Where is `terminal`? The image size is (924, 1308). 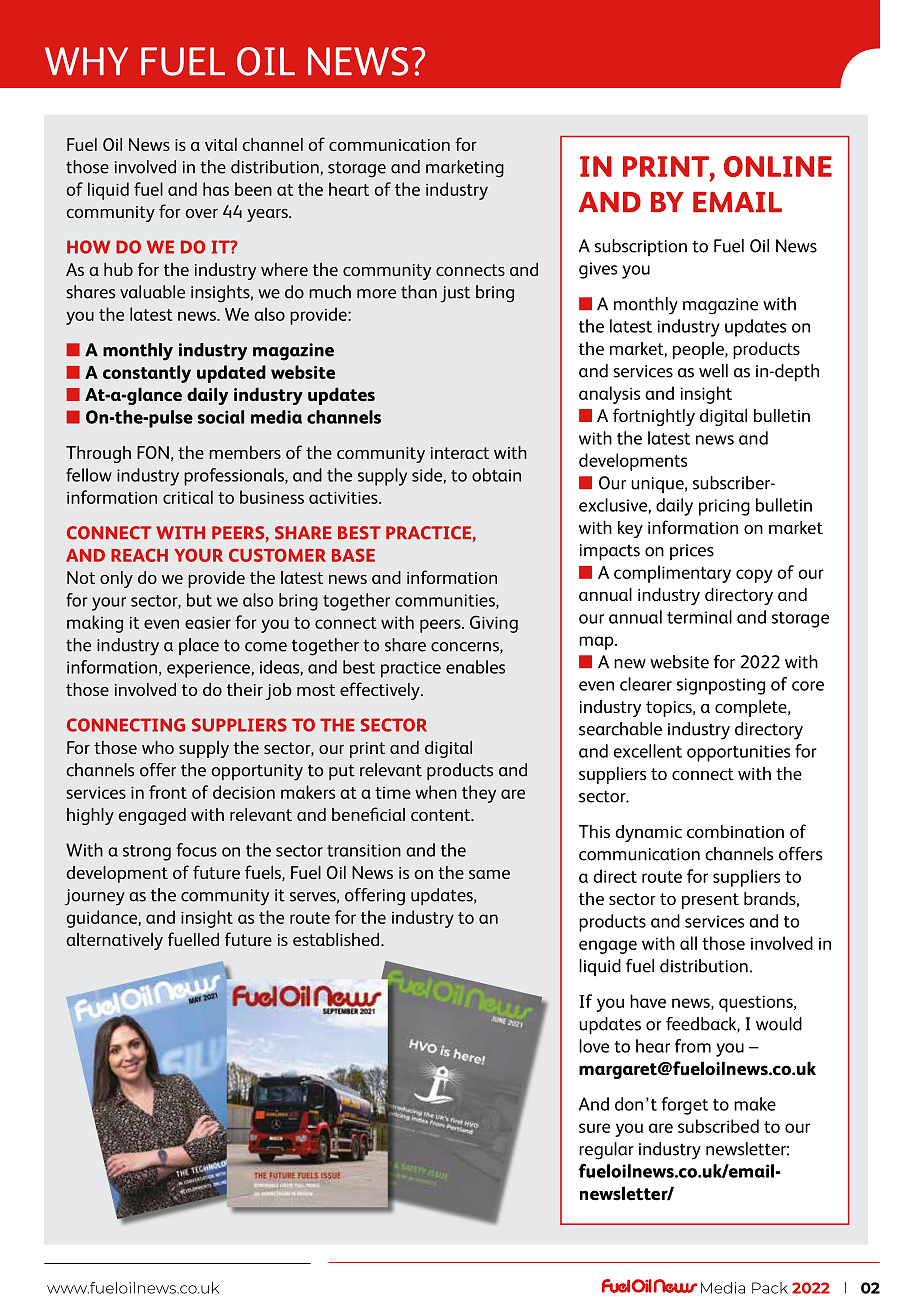
terminal is located at coordinates (699, 617).
